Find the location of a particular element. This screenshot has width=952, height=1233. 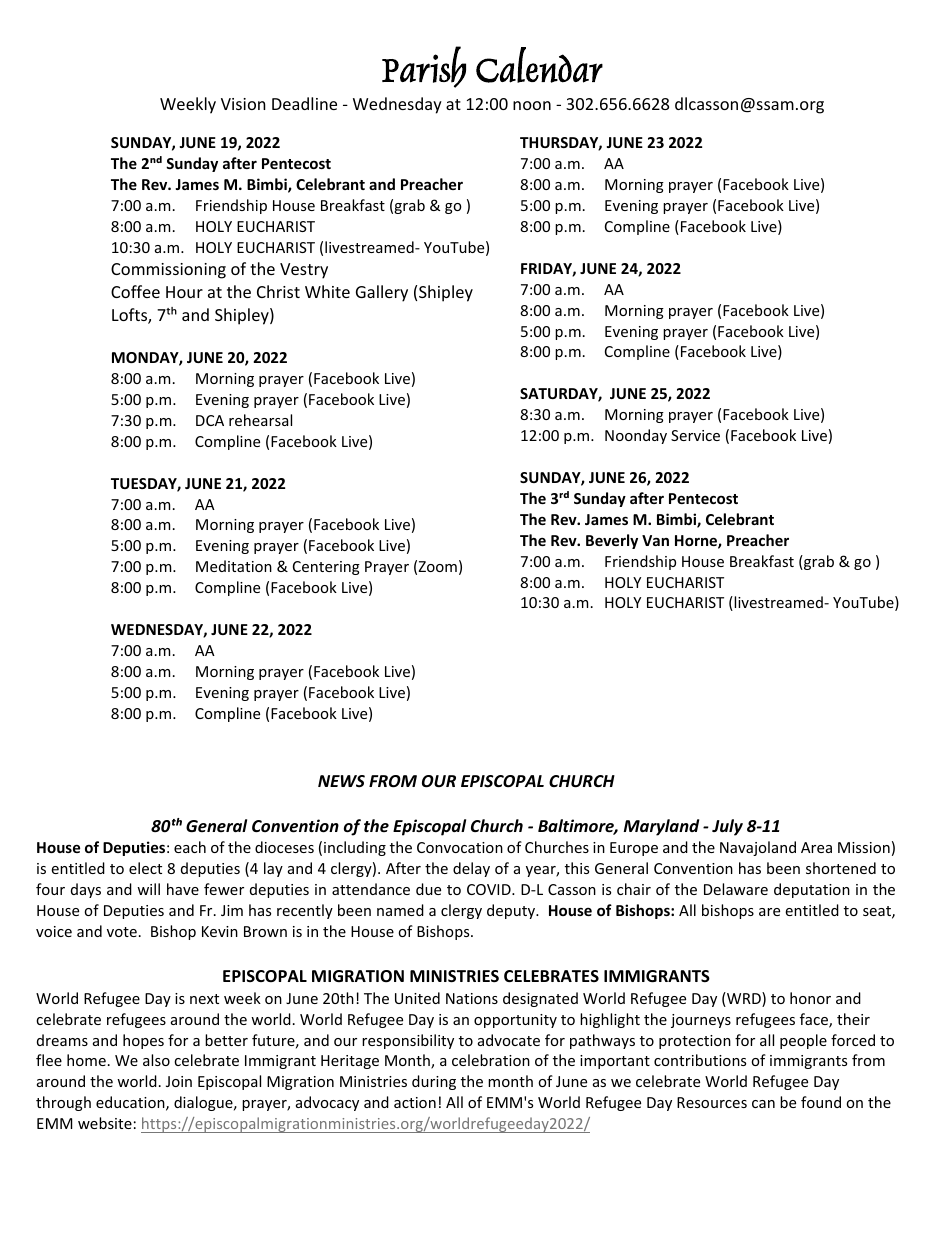

DCA is located at coordinates (210, 420).
